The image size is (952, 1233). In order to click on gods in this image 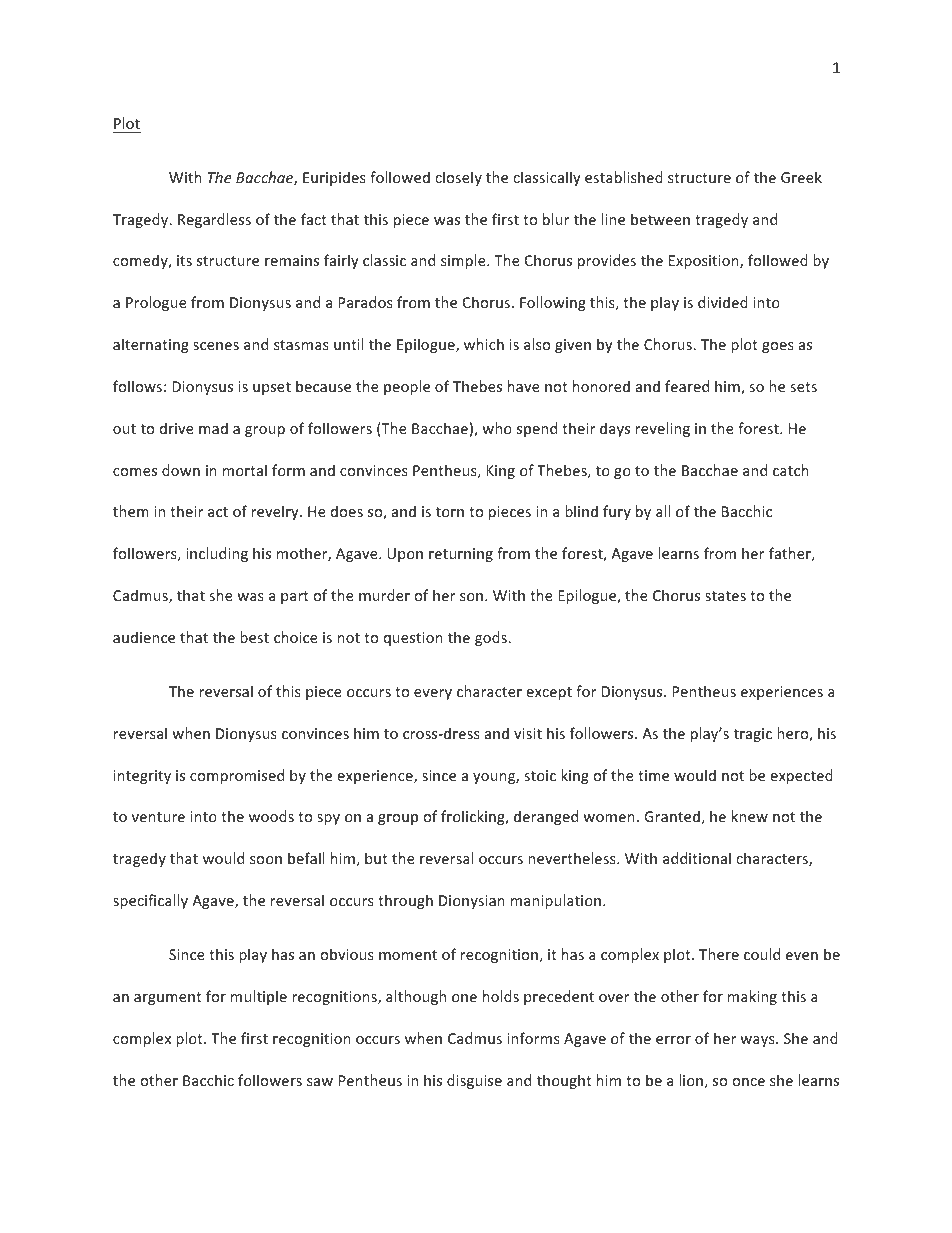, I will do `click(492, 638)`.
